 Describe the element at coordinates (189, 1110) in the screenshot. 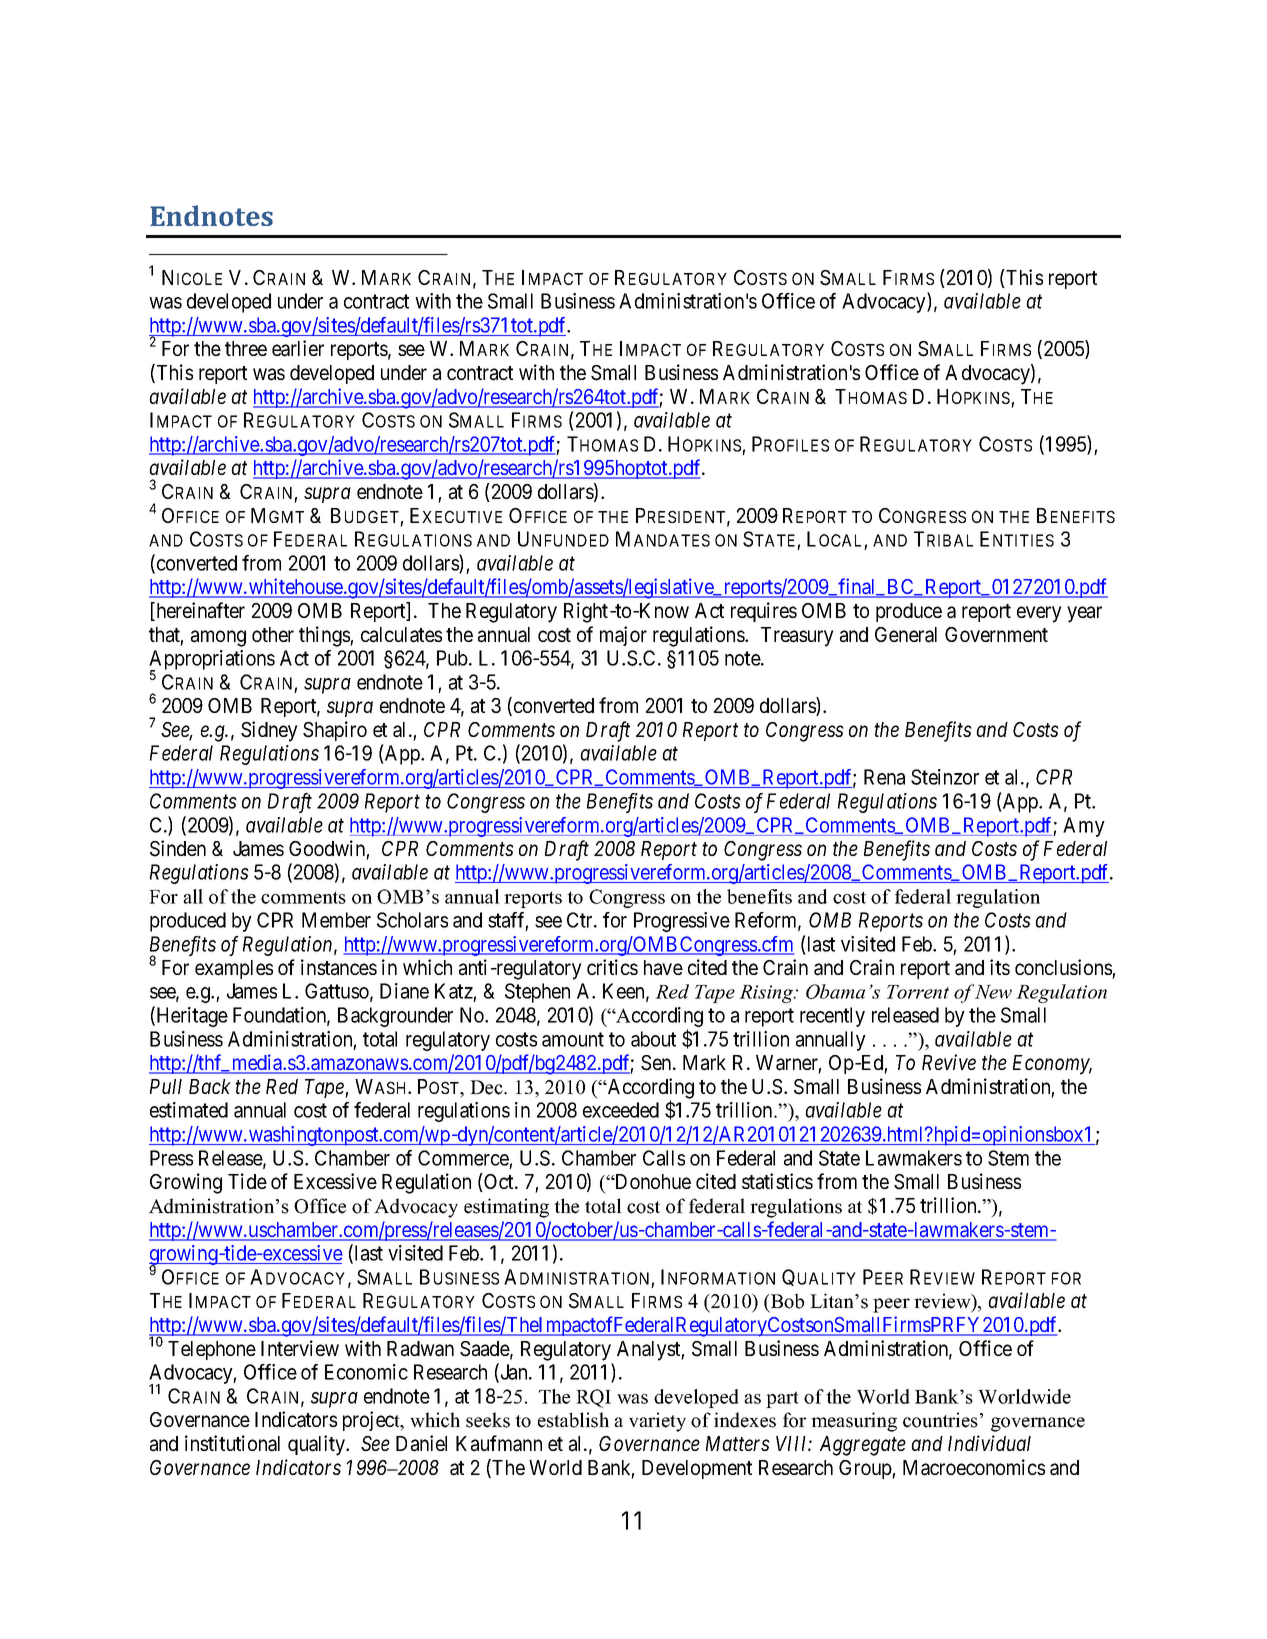

I see `estimated` at that location.
